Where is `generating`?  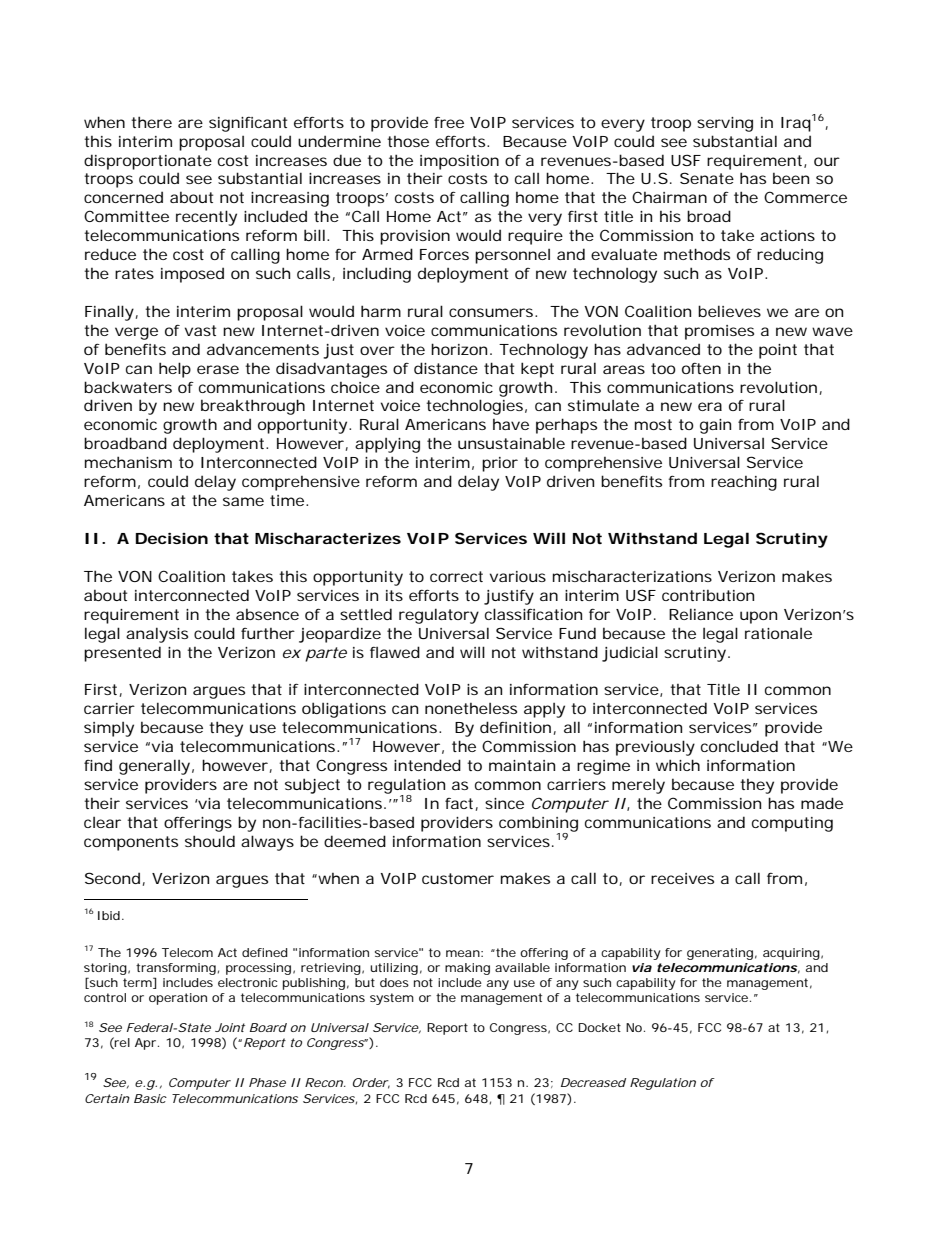
generating is located at coordinates (720, 954).
